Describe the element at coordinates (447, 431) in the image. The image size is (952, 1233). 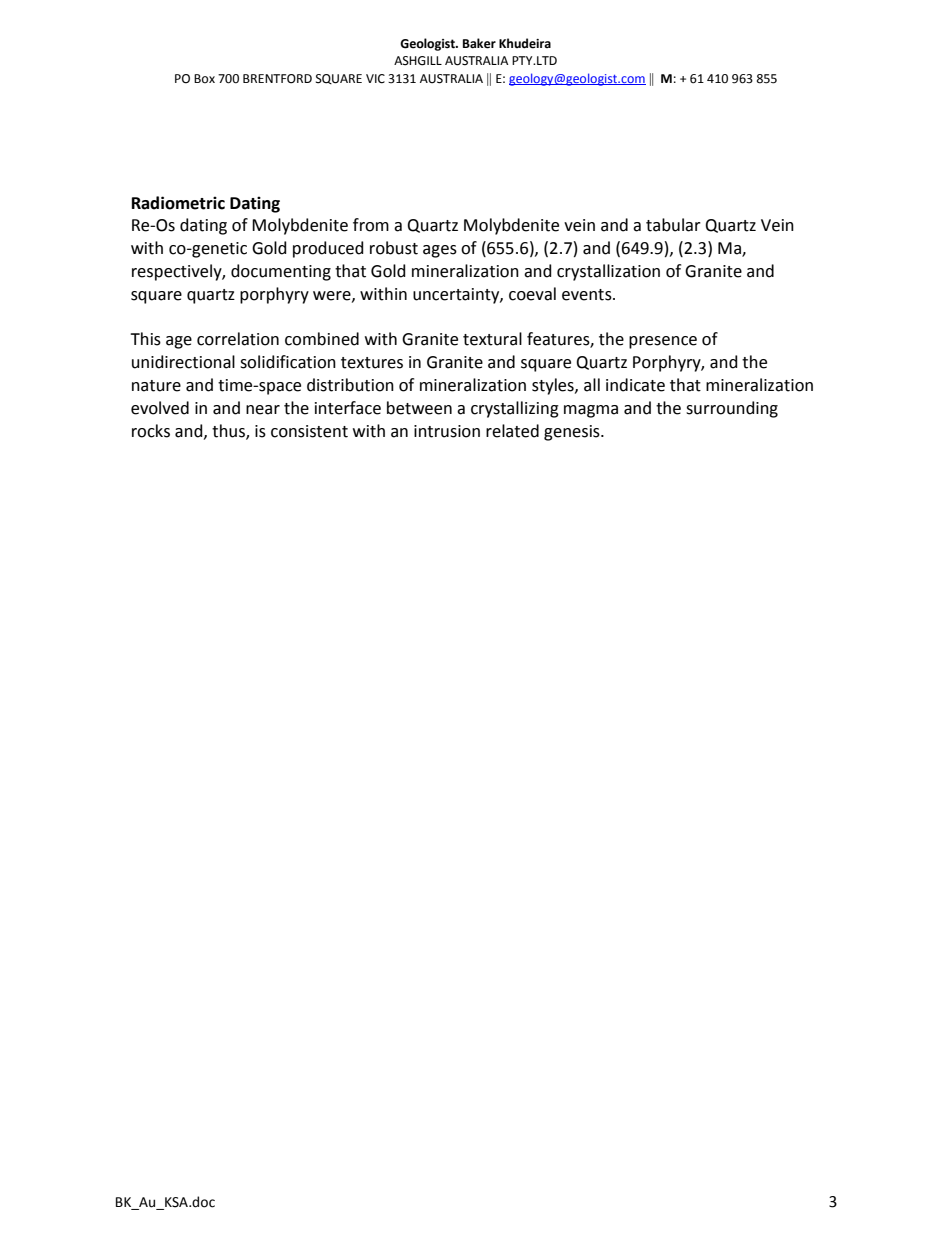
I see `intrusion` at that location.
